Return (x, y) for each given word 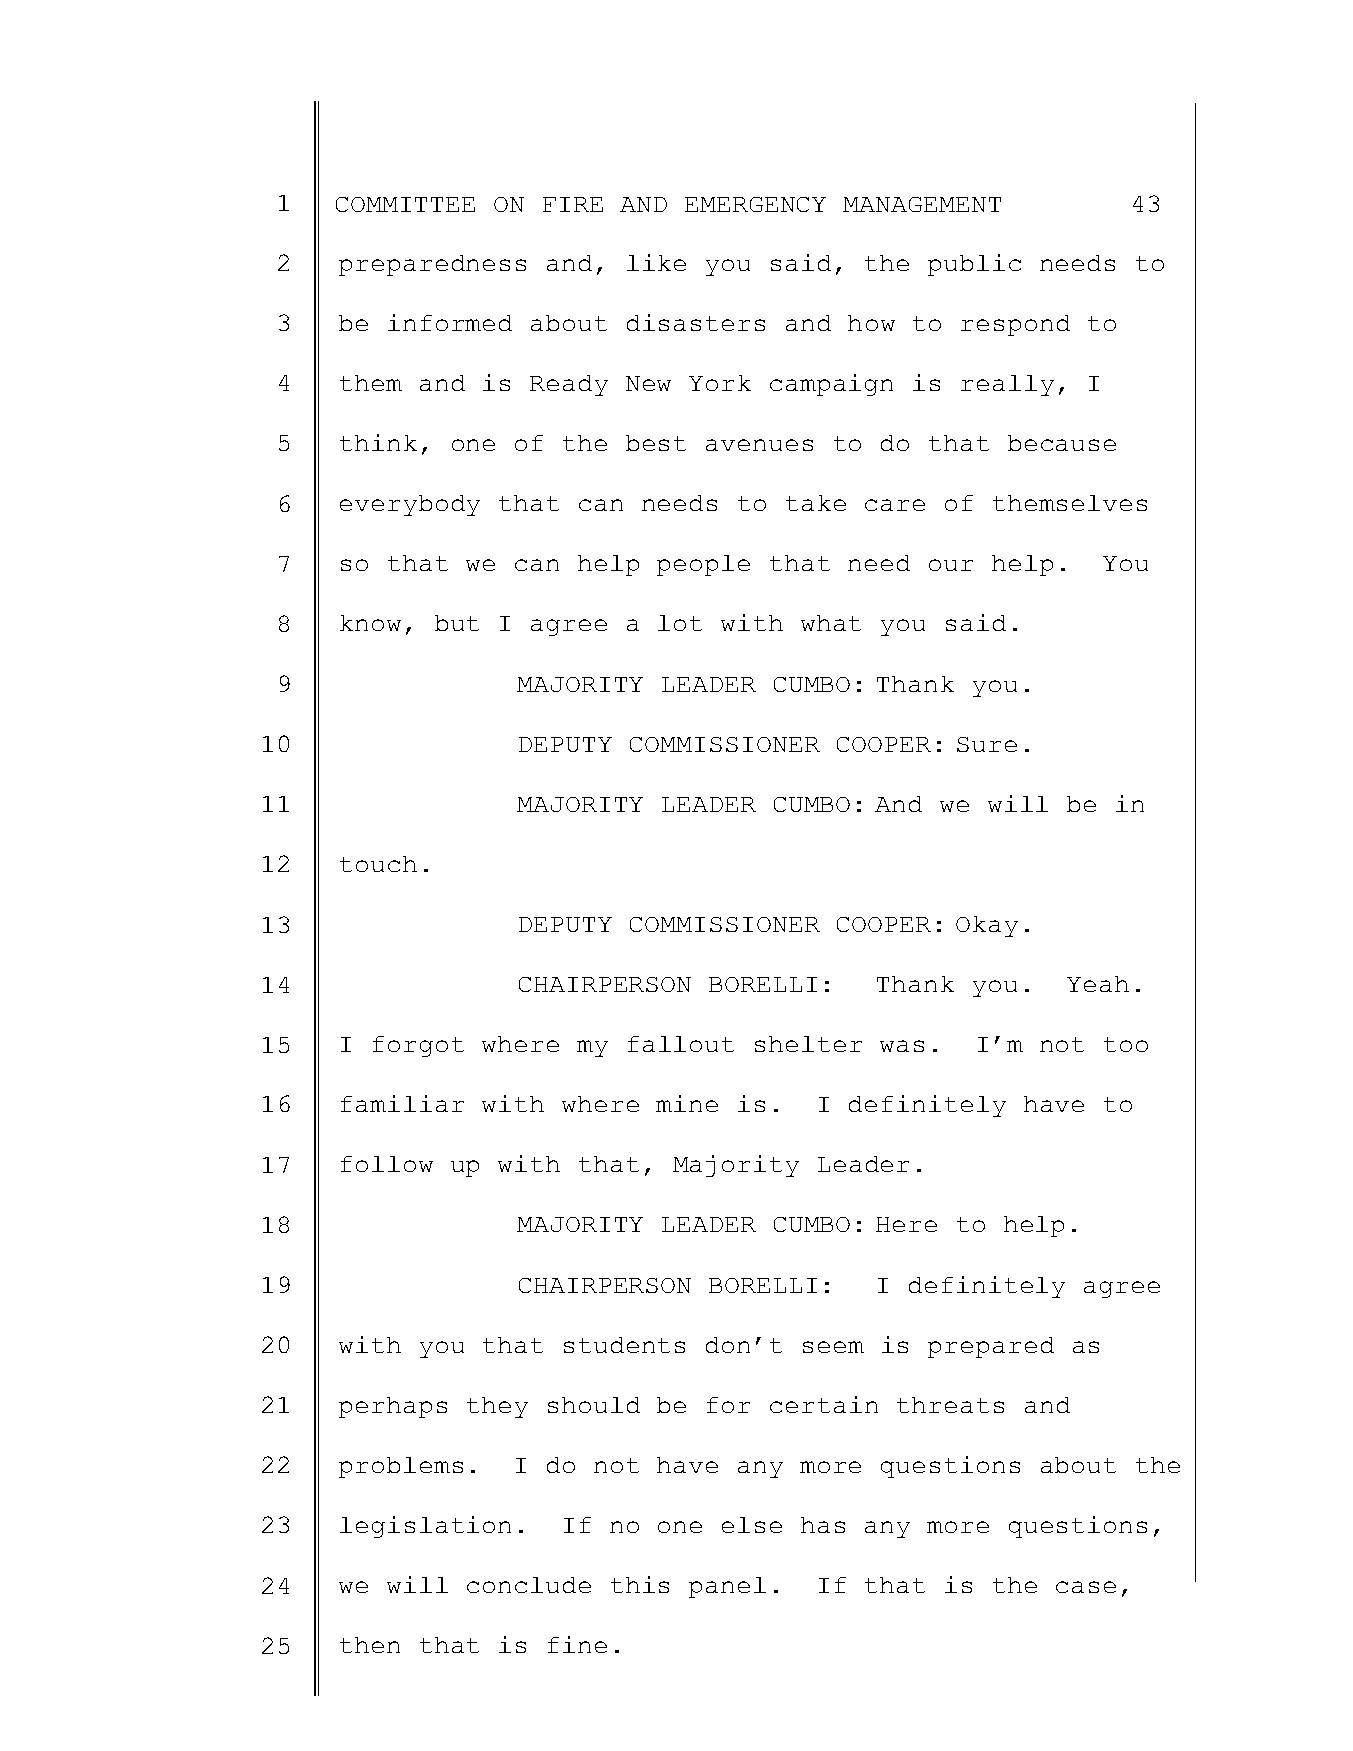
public (974, 265)
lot (680, 623)
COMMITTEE (405, 204)
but (457, 623)
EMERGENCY (755, 204)
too (1126, 1044)
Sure (987, 744)
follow (387, 1164)
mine (687, 1103)
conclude (529, 1585)
